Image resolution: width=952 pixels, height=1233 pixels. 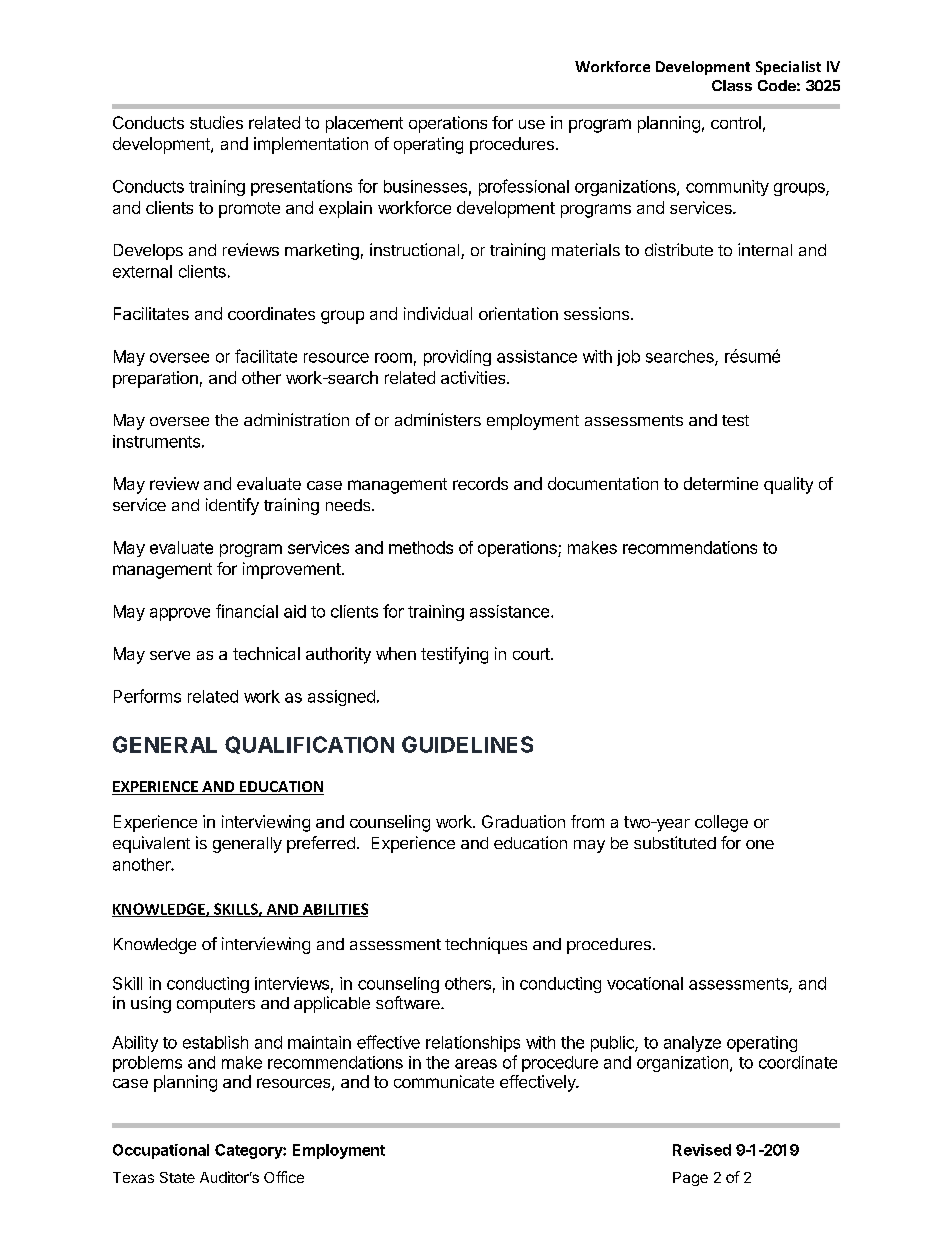 I want to click on Category, so click(x=249, y=1151).
